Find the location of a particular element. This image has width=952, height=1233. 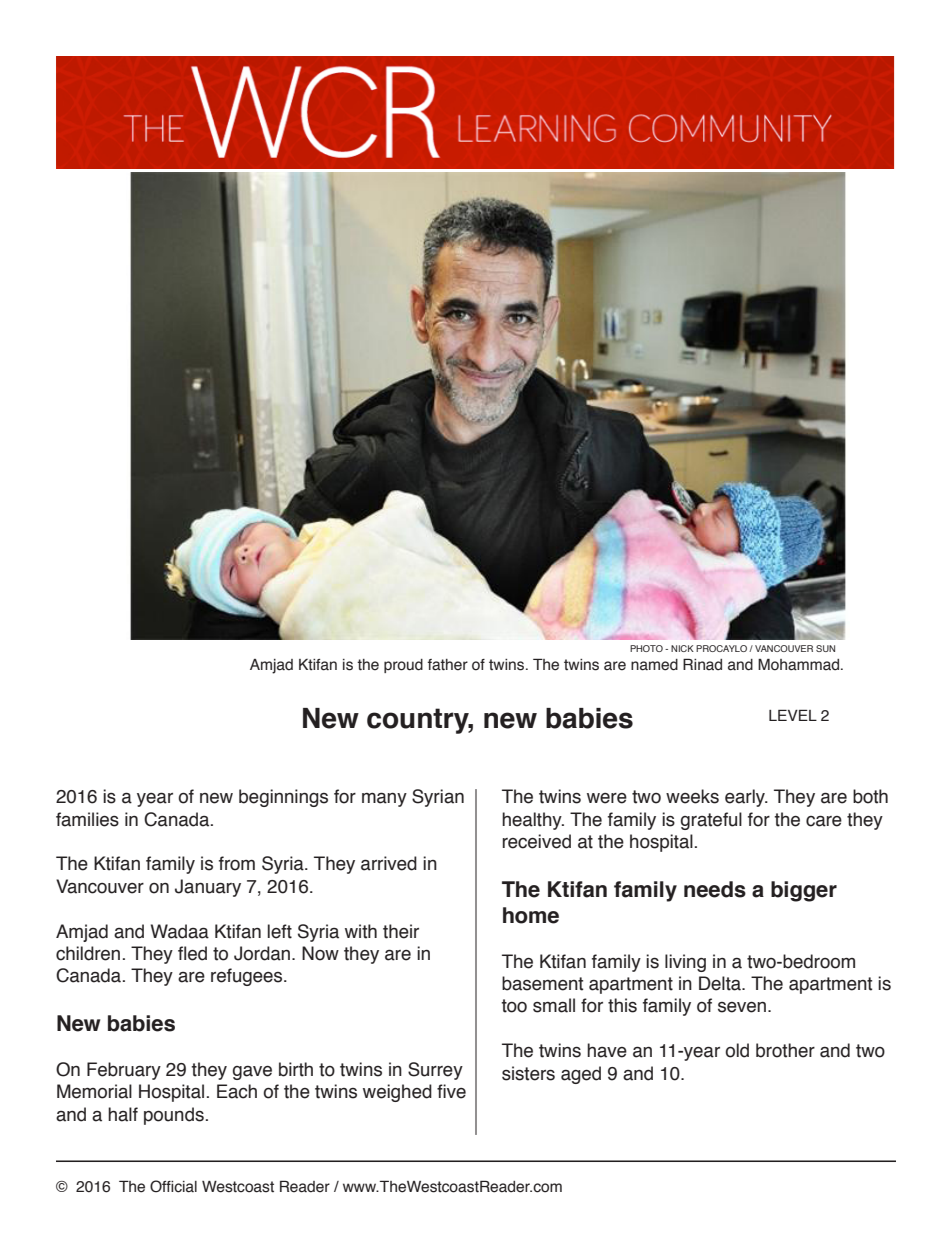

Mohammad is located at coordinates (798, 664).
